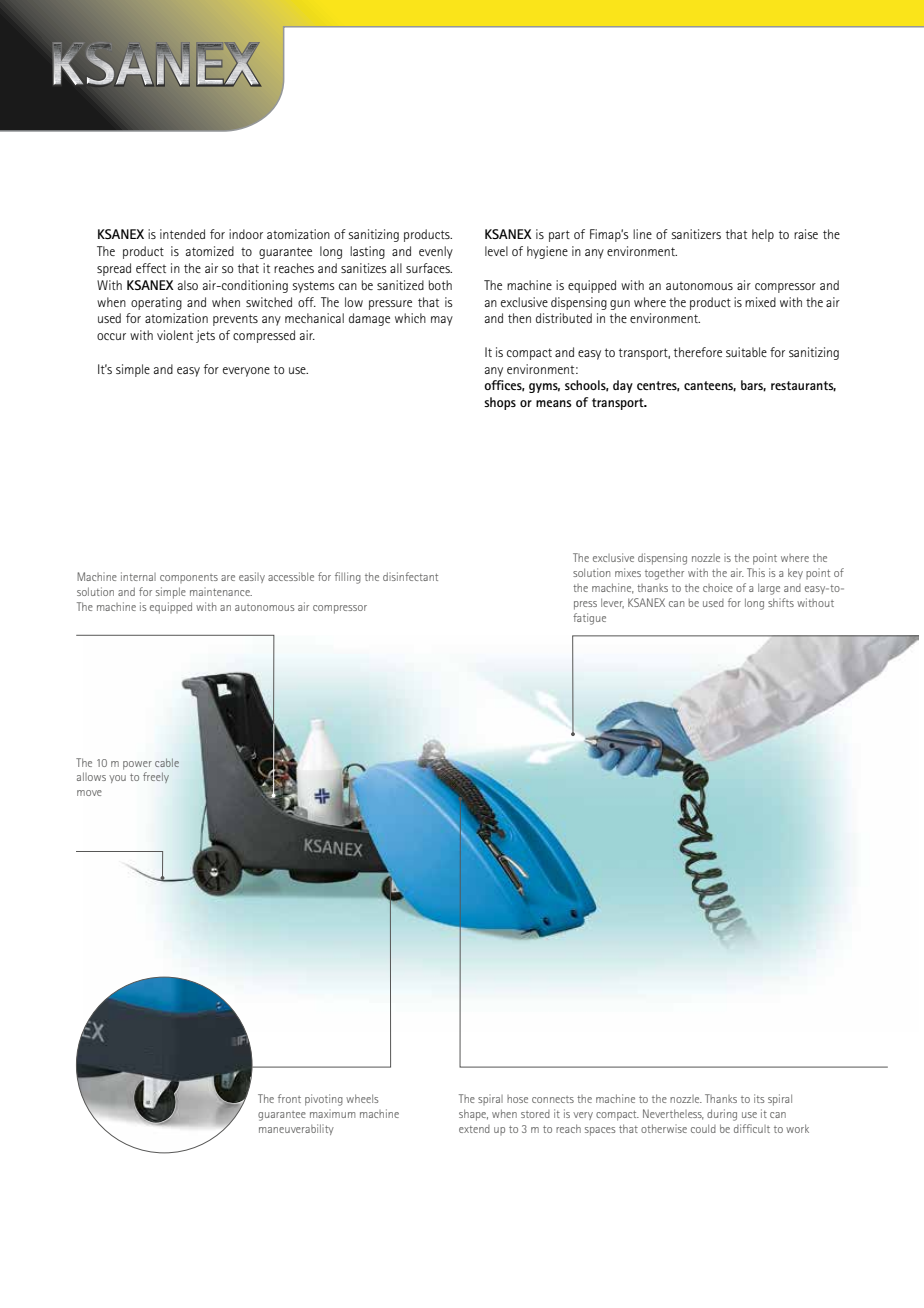  I want to click on evenly, so click(436, 252).
